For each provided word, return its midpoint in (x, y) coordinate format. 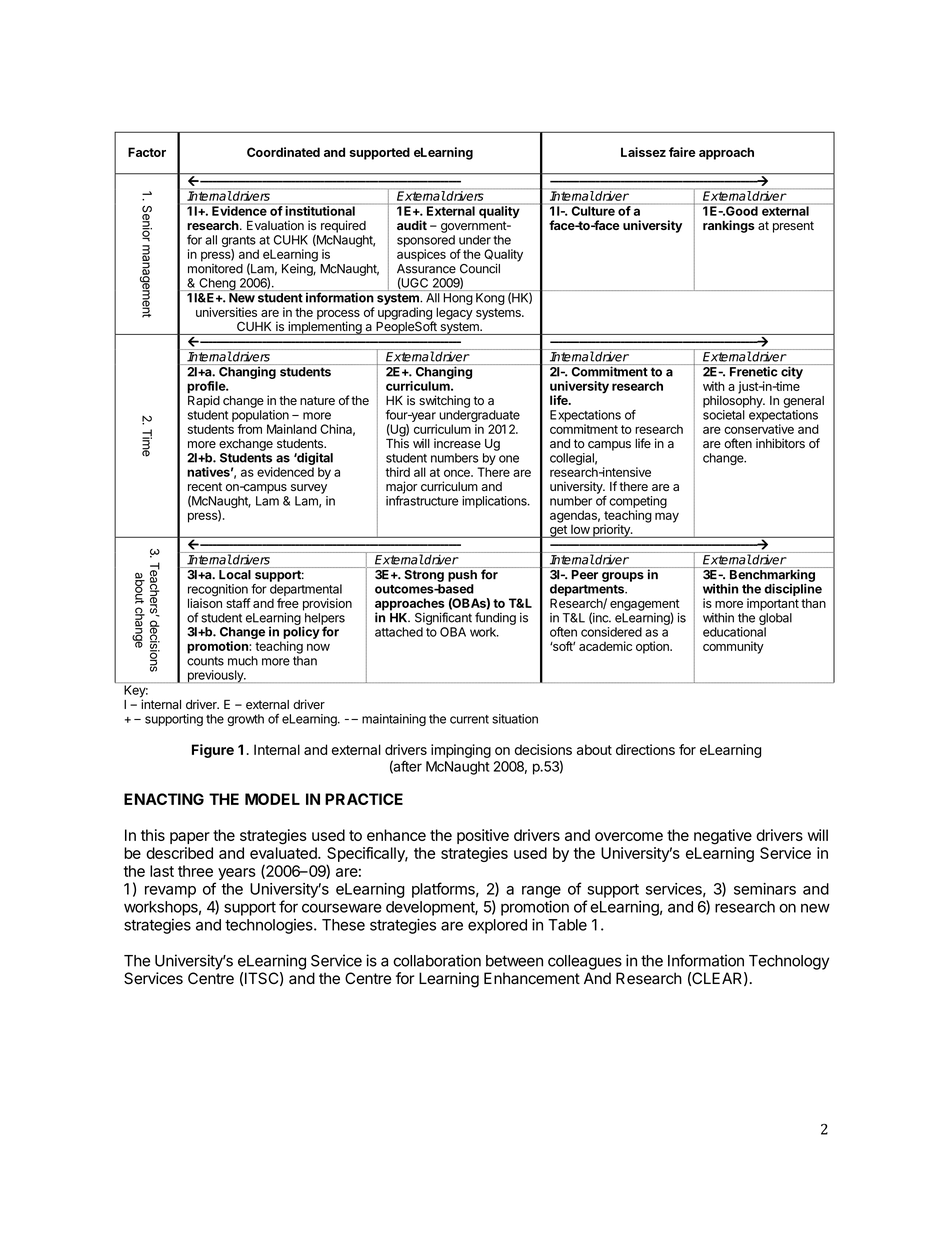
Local (235, 575)
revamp (170, 892)
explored (497, 926)
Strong (424, 574)
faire (682, 152)
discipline (793, 590)
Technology (789, 962)
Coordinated (283, 152)
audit (412, 225)
